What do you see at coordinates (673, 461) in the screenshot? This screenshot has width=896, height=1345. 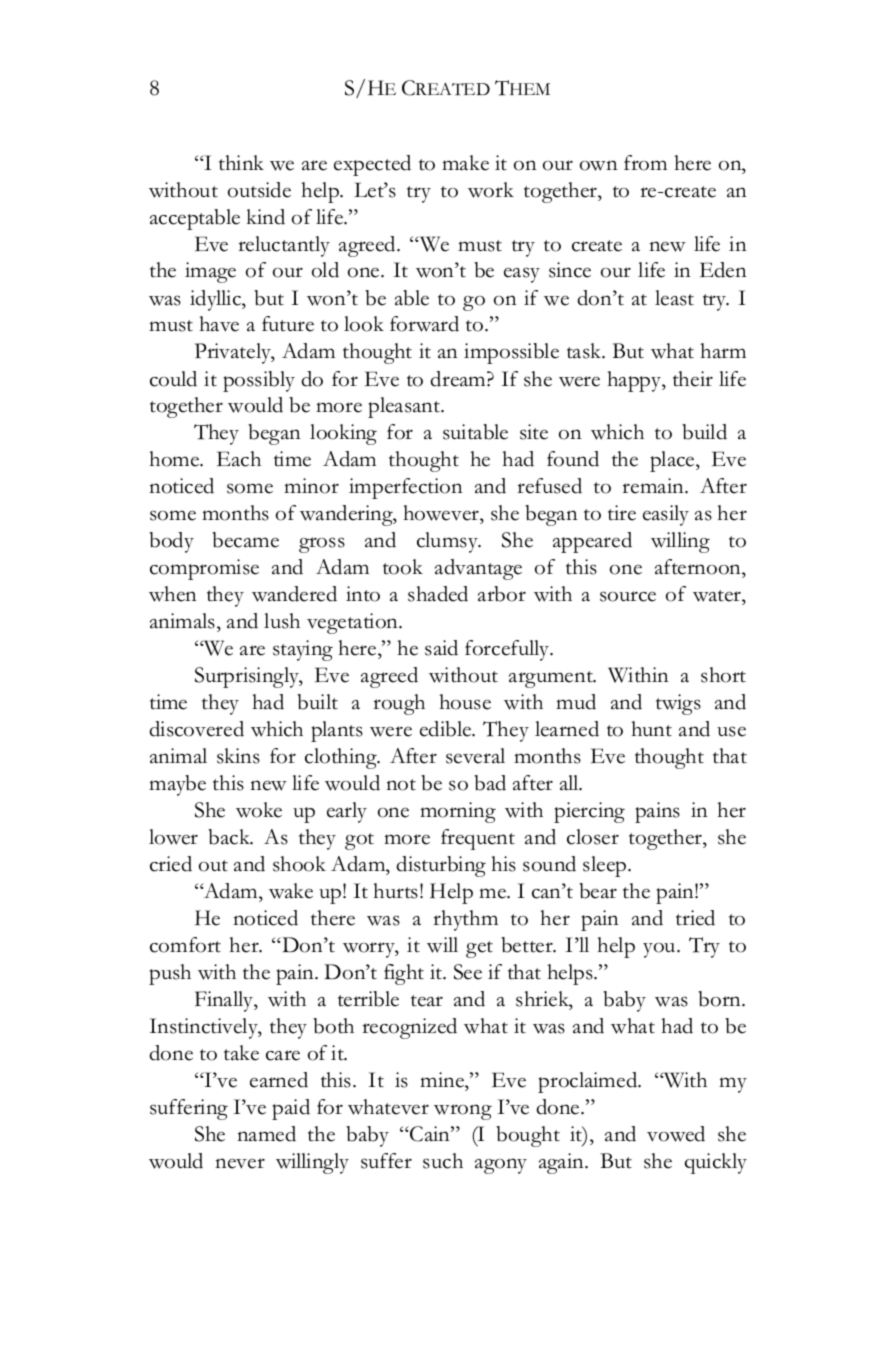 I see `place` at bounding box center [673, 461].
